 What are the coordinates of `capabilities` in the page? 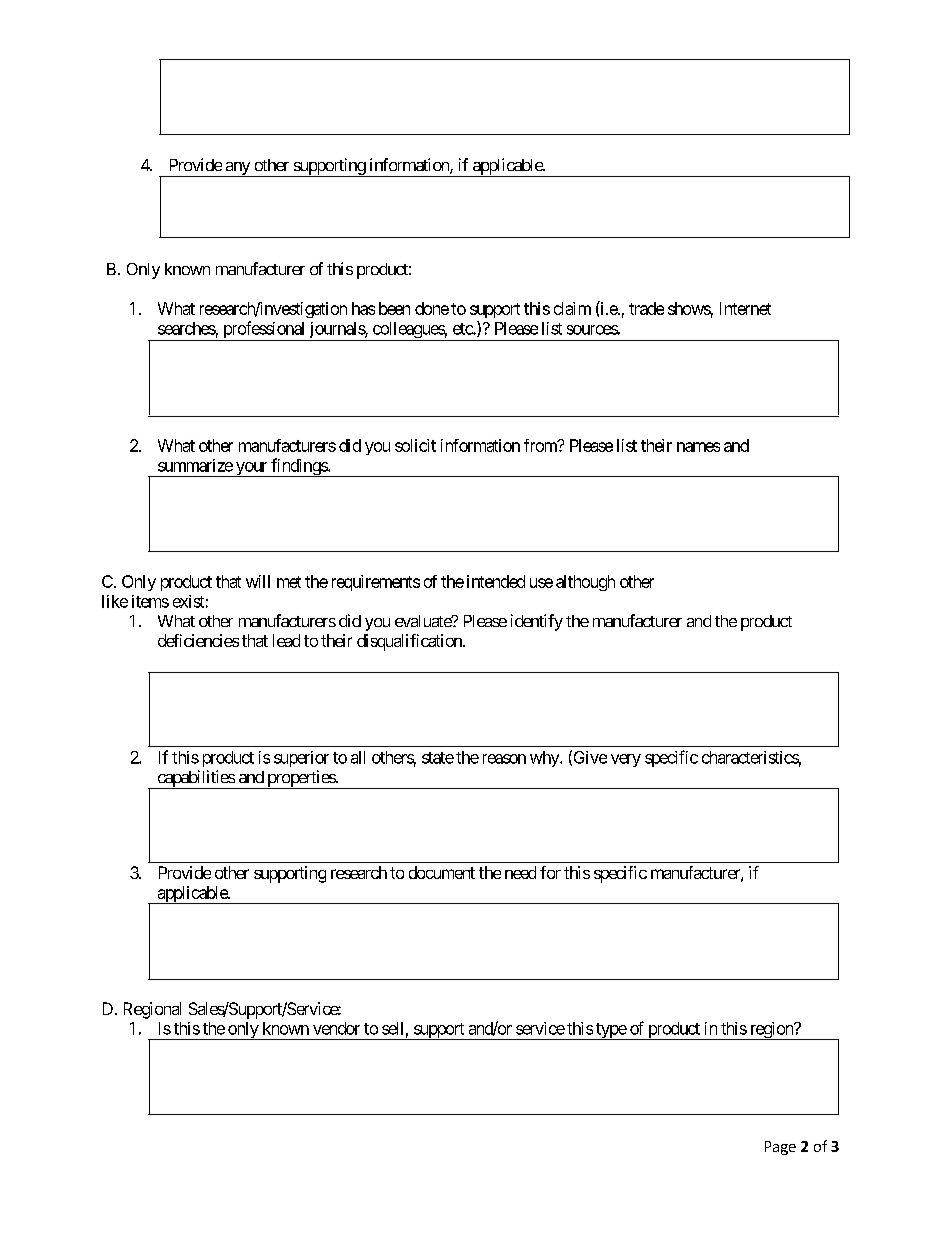 It's located at (195, 779).
